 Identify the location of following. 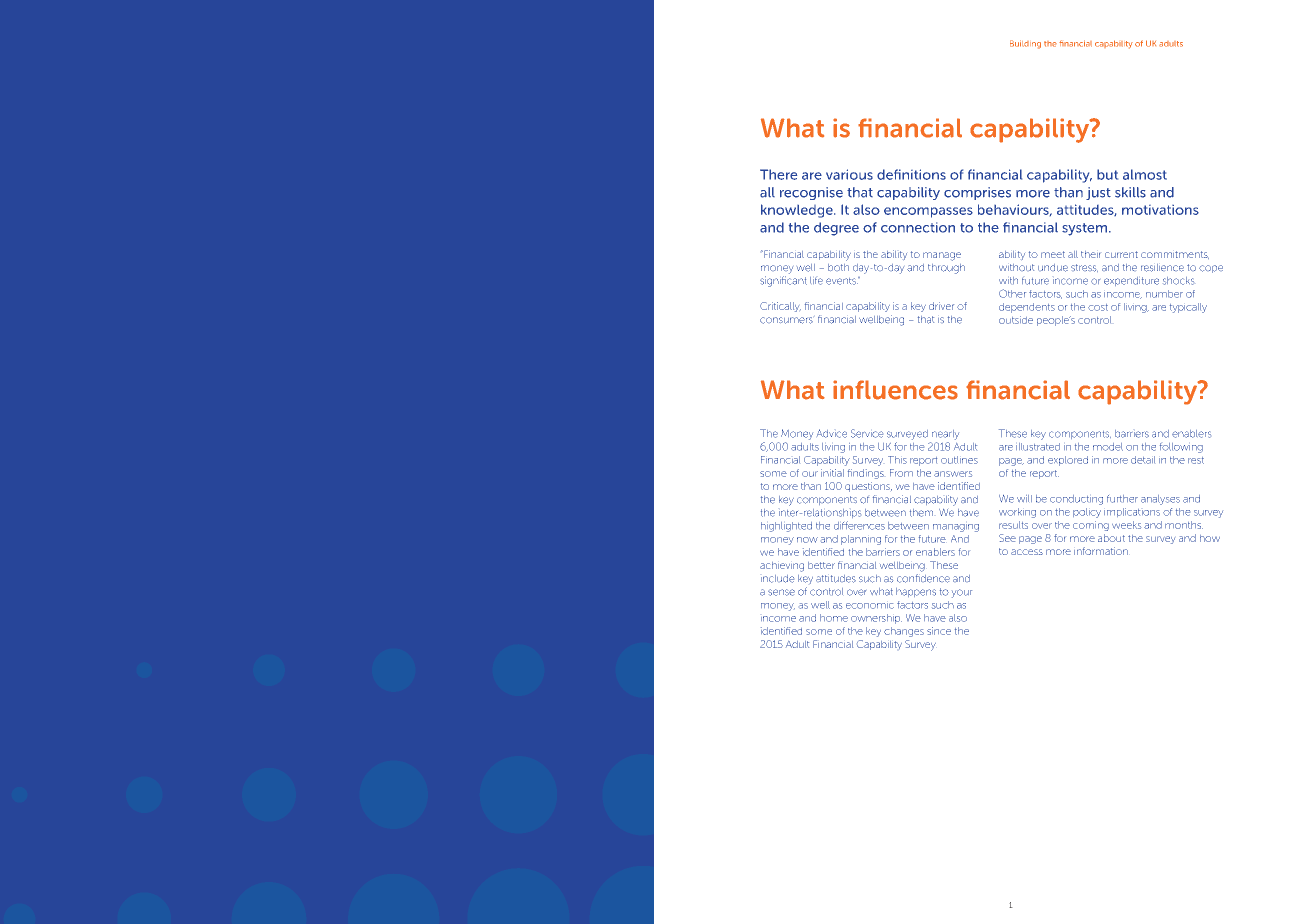
(1181, 448).
